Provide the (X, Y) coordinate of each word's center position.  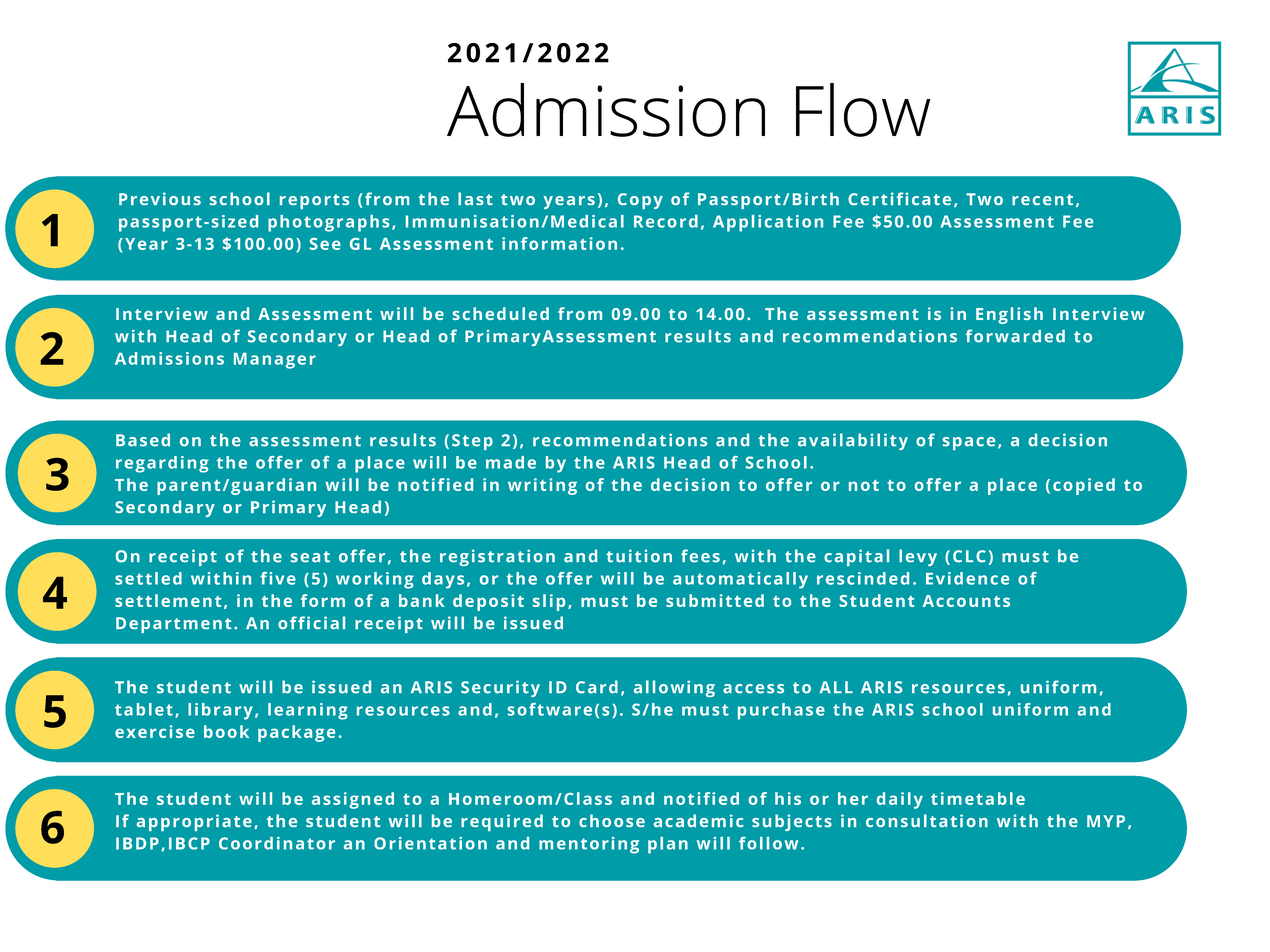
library (220, 711)
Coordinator (277, 843)
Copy (640, 201)
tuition (639, 556)
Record (666, 221)
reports (314, 201)
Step (472, 442)
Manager (275, 361)
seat (310, 557)
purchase (781, 711)
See (325, 244)
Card (597, 687)
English (1009, 315)
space (968, 443)
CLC (969, 556)
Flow (863, 110)
